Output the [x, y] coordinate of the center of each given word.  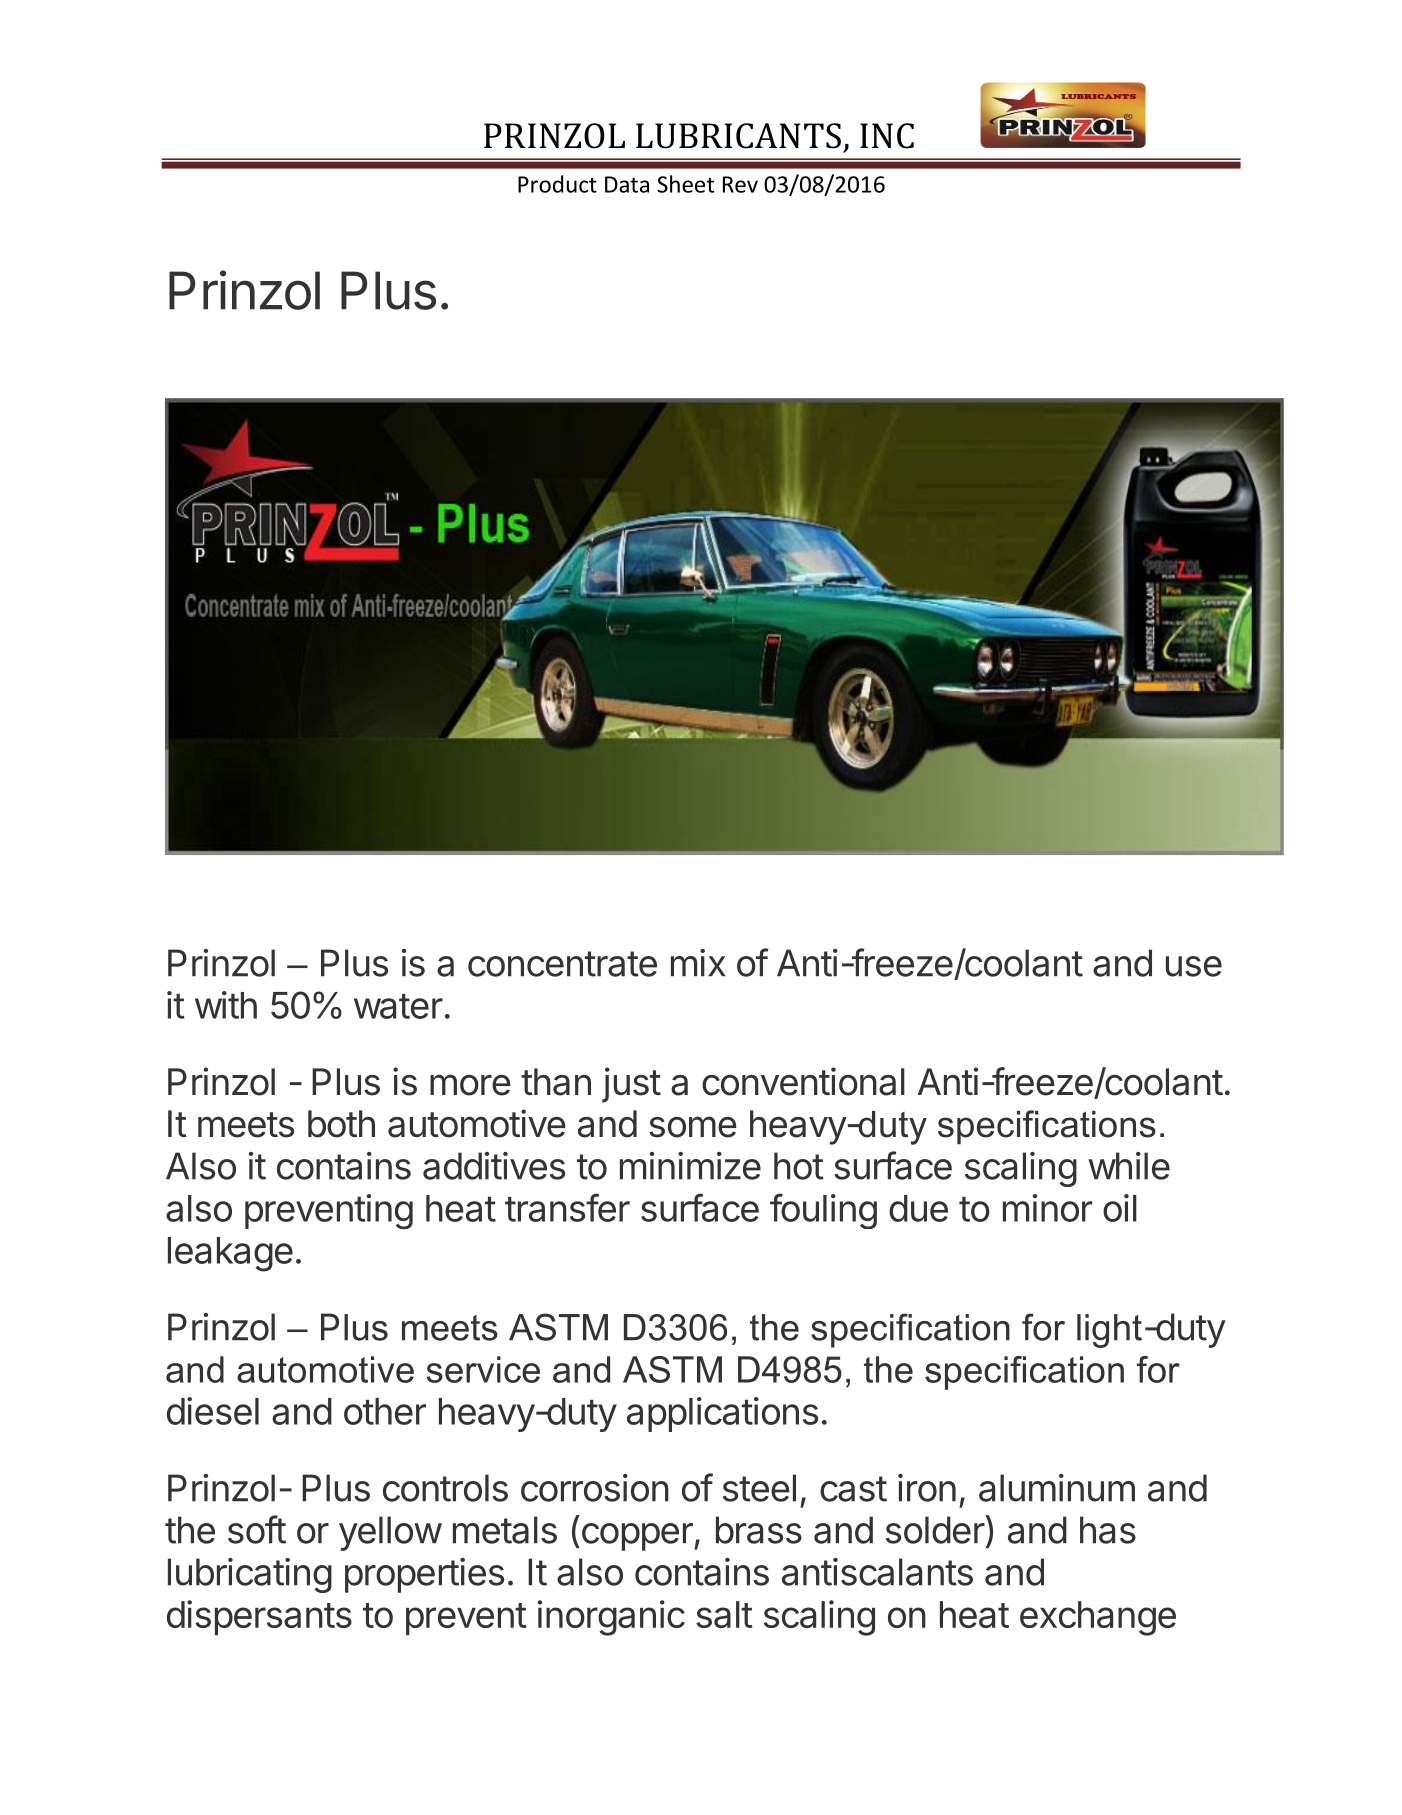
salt [724, 1614]
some [693, 1127]
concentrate [562, 964]
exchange [1098, 1618]
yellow [390, 1533]
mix [698, 963]
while [1129, 1166]
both [341, 1124]
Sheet [685, 184]
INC [887, 136]
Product [557, 184]
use [1194, 966]
